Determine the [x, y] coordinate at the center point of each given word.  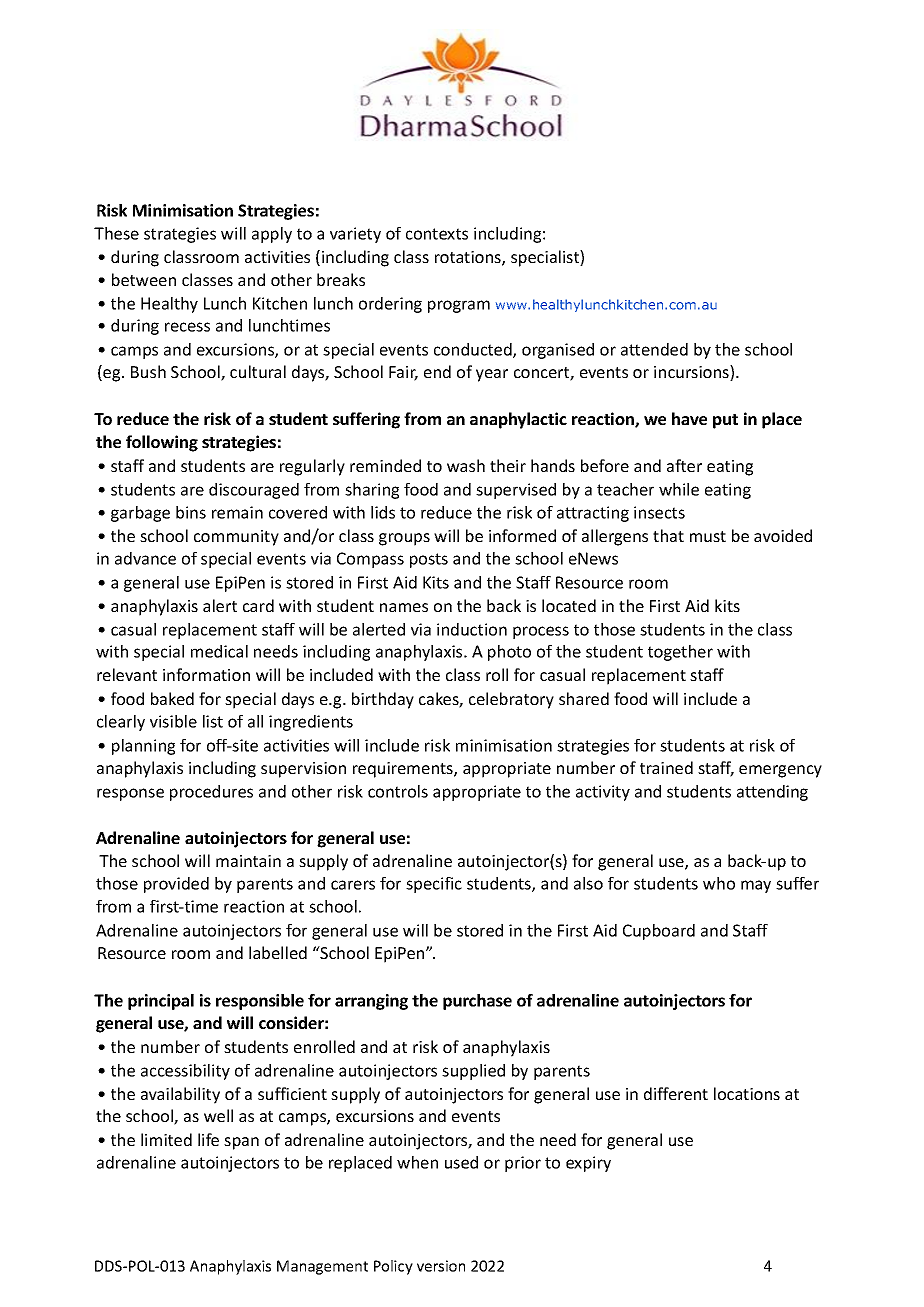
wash [466, 465]
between [144, 279]
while [679, 489]
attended [654, 349]
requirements [404, 770]
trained [666, 767]
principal [161, 1002]
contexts [437, 234]
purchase [477, 1002]
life [208, 1139]
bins [191, 512]
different [676, 1093]
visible [173, 721]
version [441, 1266]
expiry [588, 1164]
